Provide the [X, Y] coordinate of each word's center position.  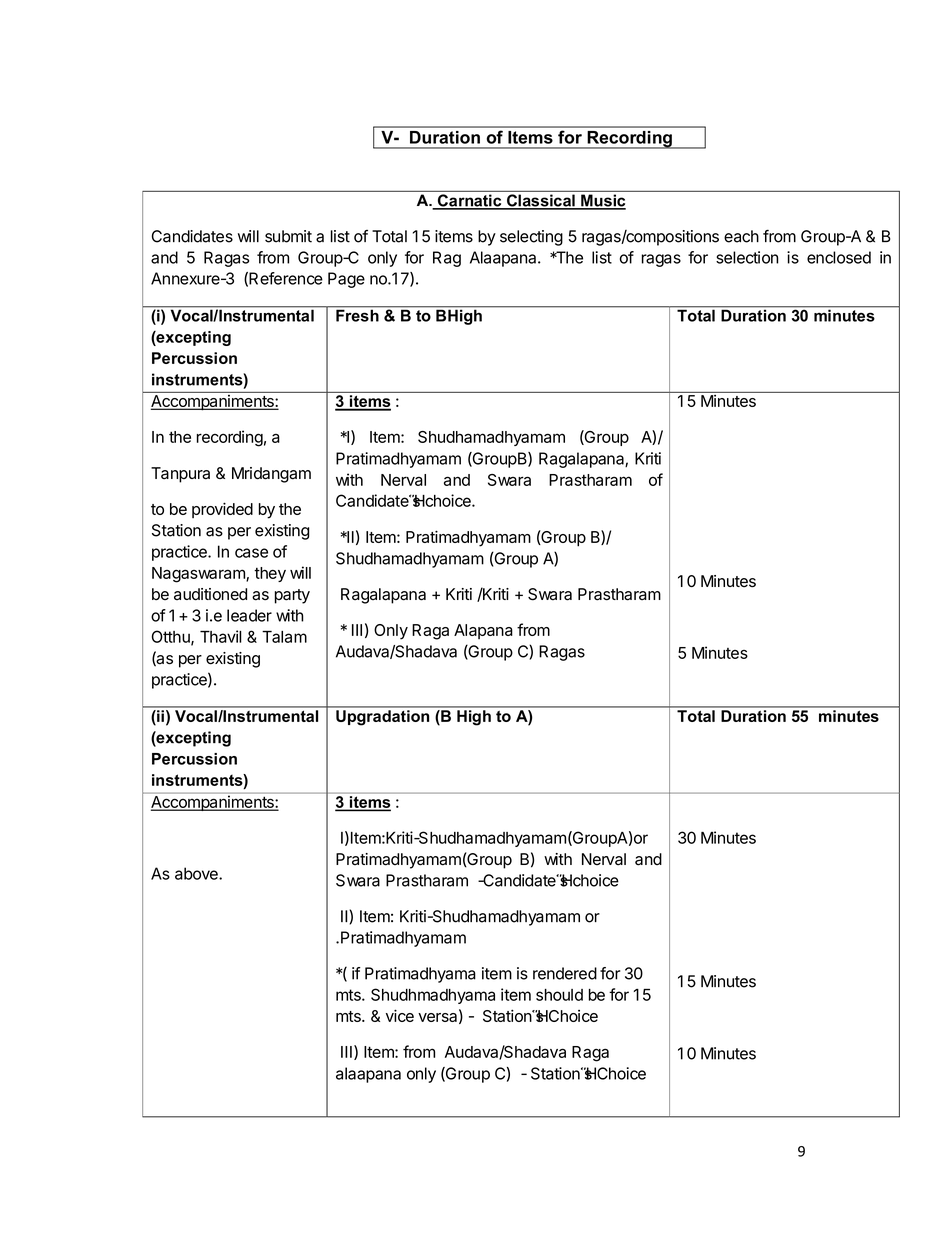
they [270, 574]
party [292, 596]
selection [747, 257]
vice [400, 1015]
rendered [565, 973]
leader [249, 615]
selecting [531, 238]
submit [288, 236]
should [559, 995]
